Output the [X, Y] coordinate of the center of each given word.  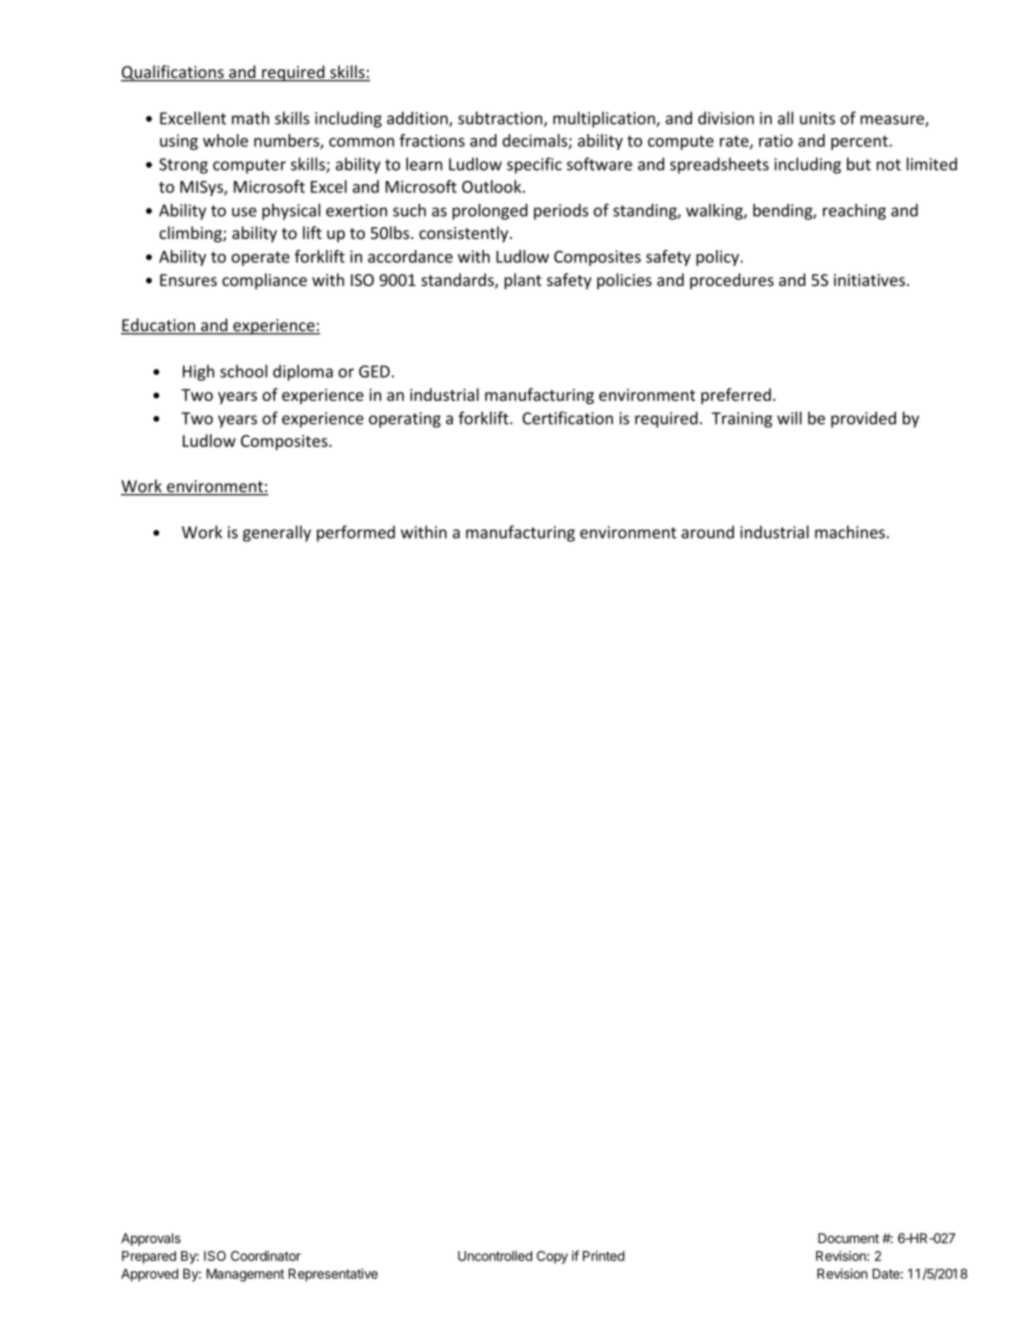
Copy [552, 1257]
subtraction [501, 119]
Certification [567, 418]
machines [850, 532]
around [707, 532]
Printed [604, 1256]
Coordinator [266, 1256]
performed [356, 533]
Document [848, 1238]
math [250, 118]
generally [277, 533]
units [817, 118]
